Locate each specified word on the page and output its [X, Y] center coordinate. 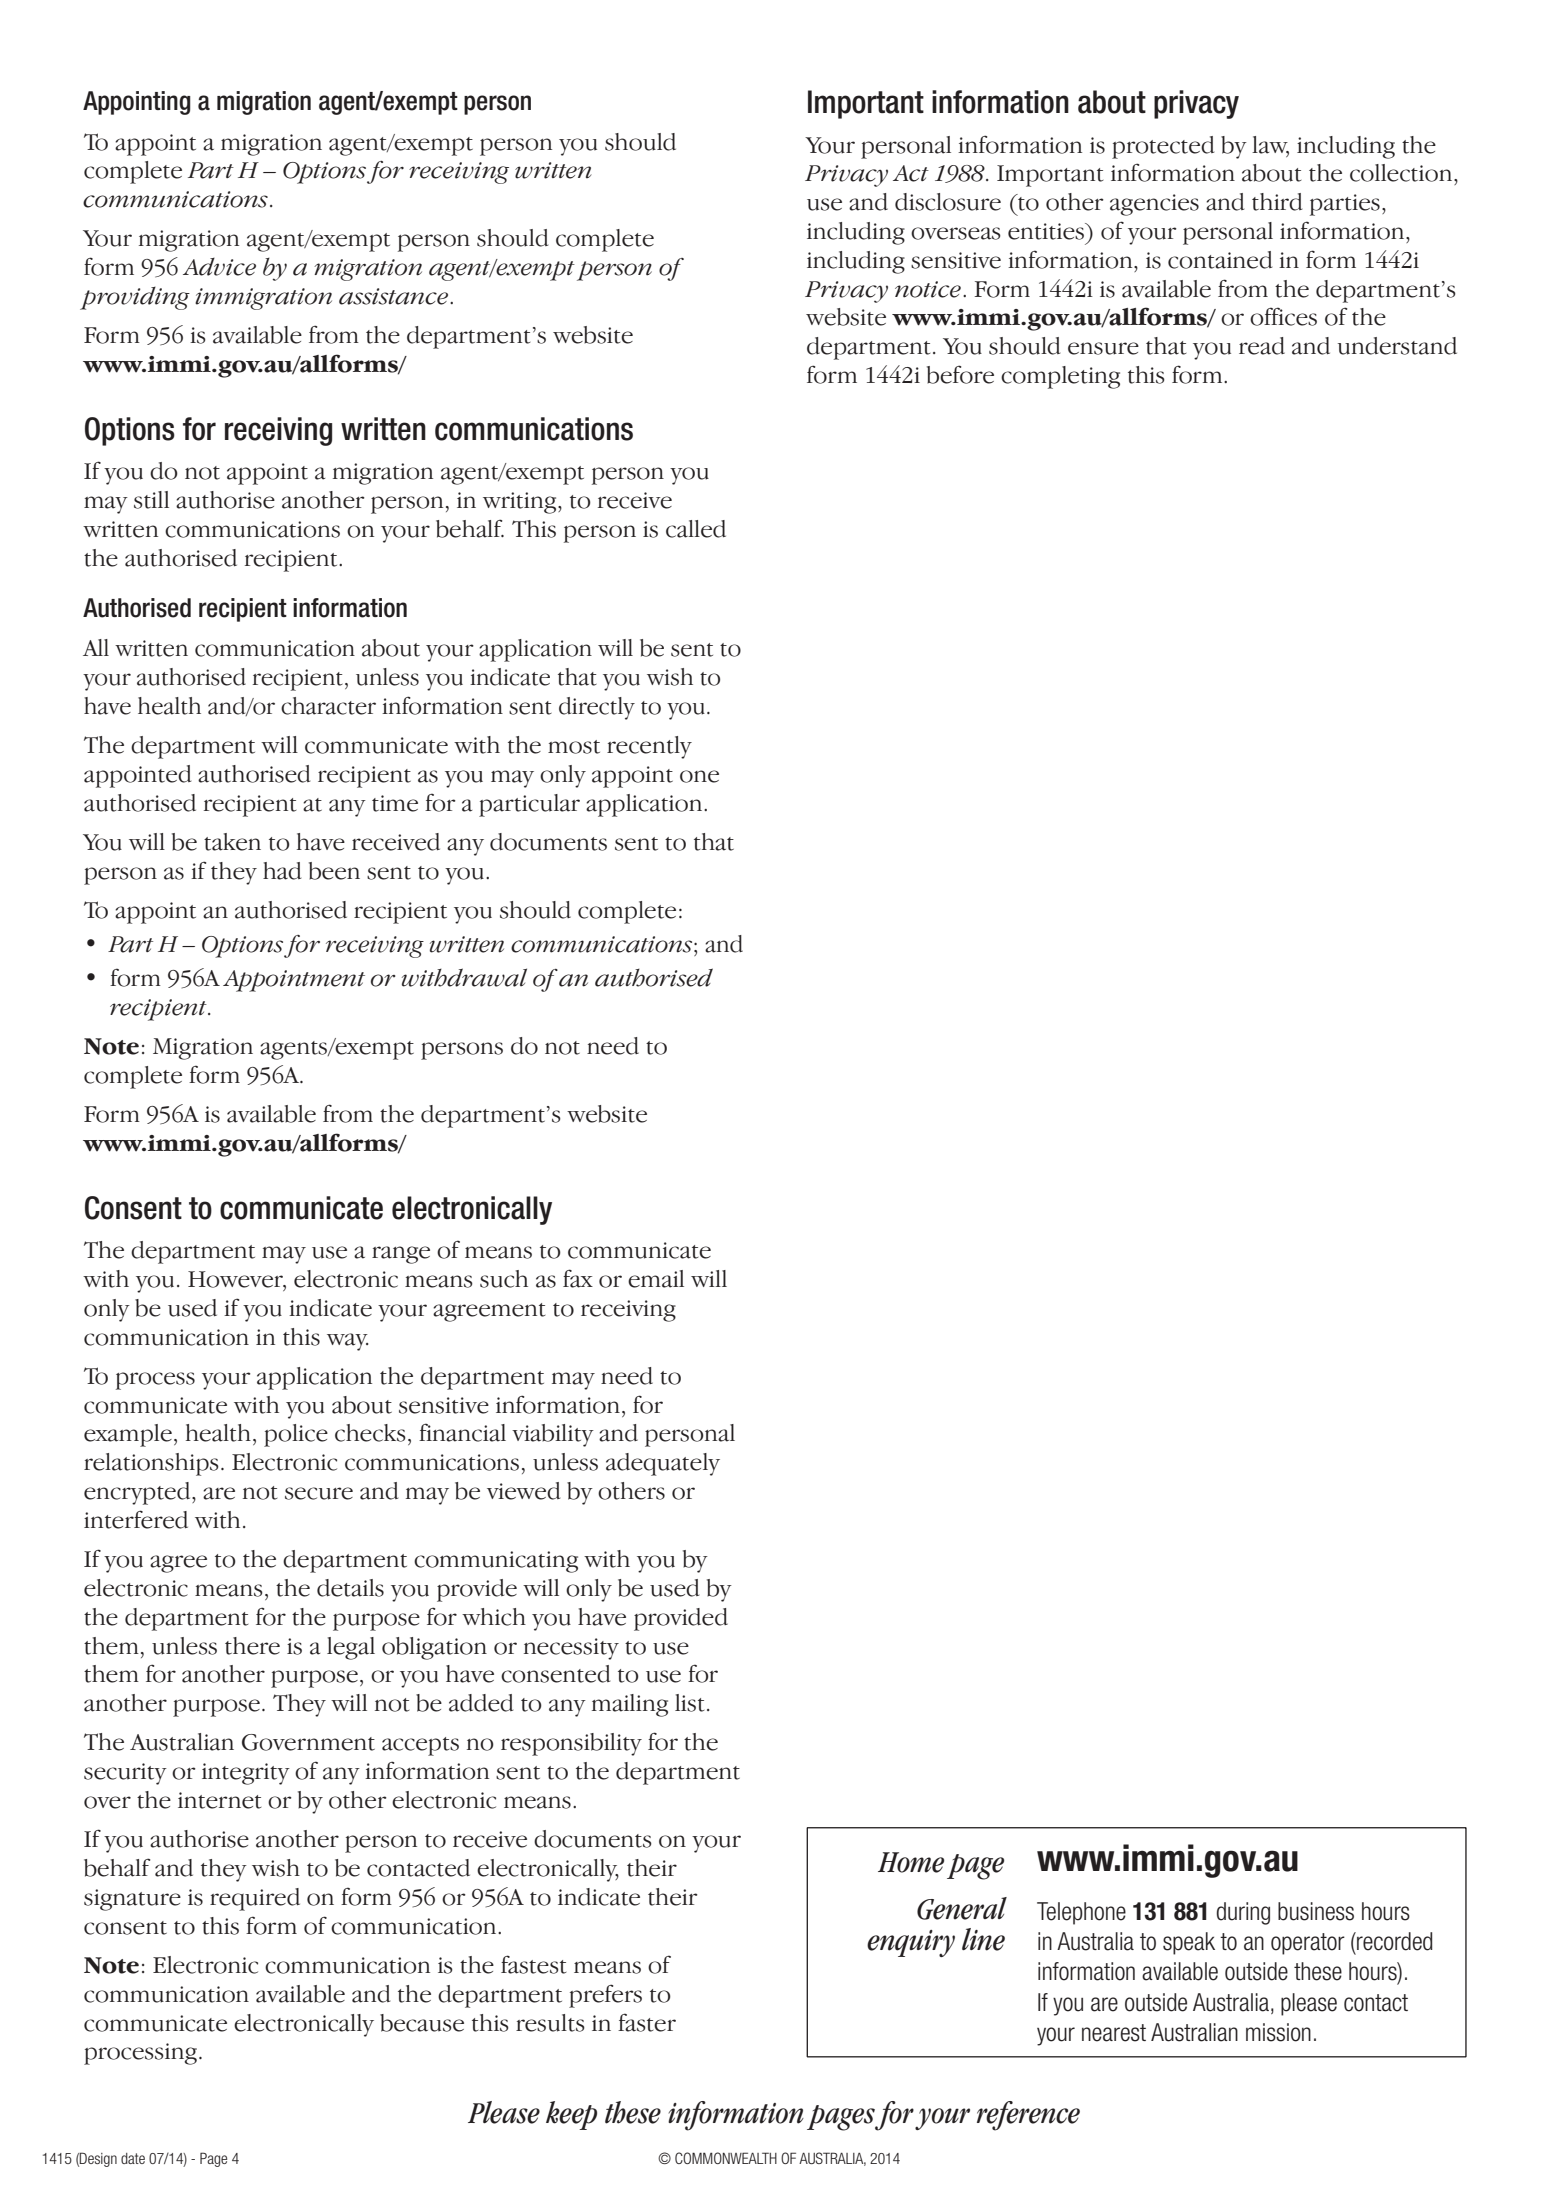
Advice [219, 267]
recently [649, 747]
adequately [663, 1464]
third [1277, 202]
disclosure [948, 202]
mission [1278, 2032]
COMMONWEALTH [726, 2158]
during [1243, 1913]
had [282, 871]
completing [1060, 377]
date [133, 2158]
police [296, 1435]
